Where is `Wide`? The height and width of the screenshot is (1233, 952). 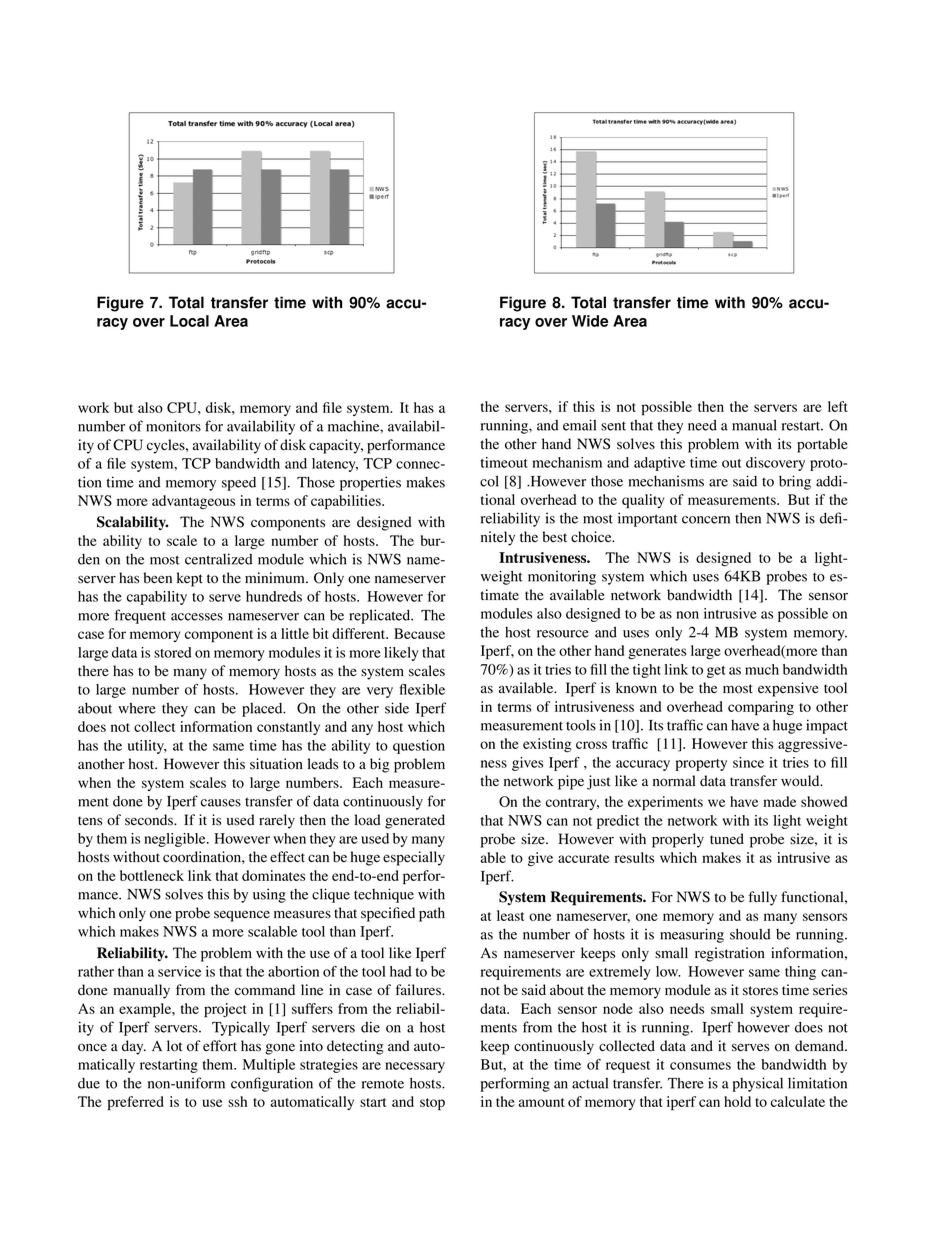 Wide is located at coordinates (590, 321).
